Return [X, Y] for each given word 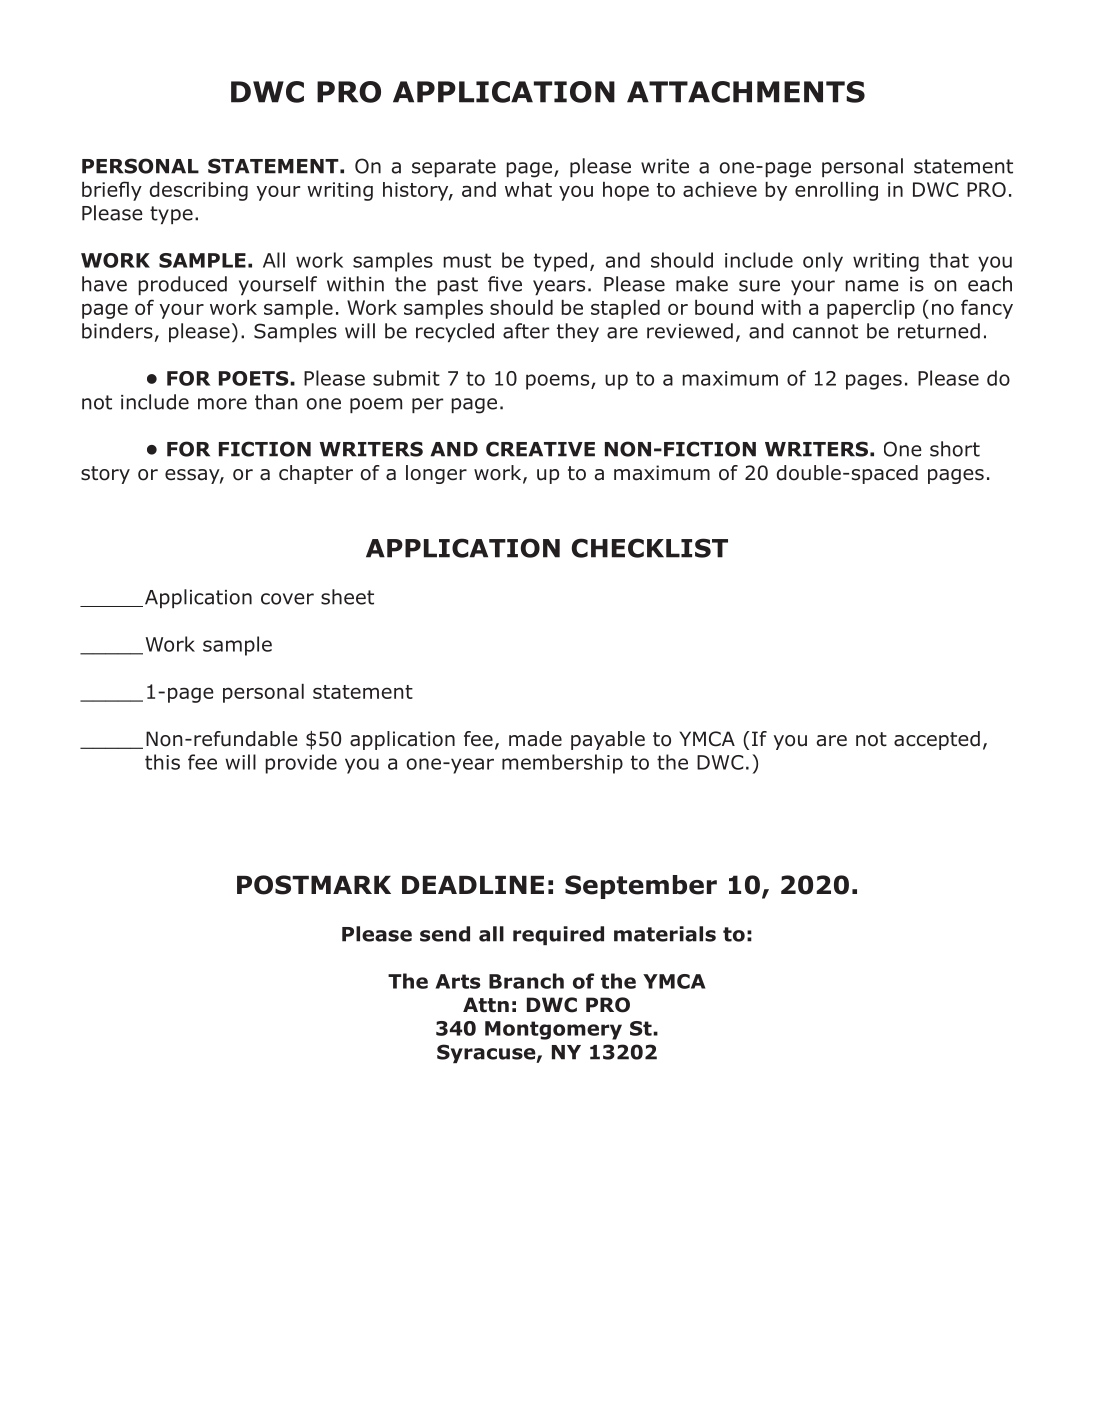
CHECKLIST [650, 548]
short [955, 449]
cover [287, 599]
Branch [526, 981]
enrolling [836, 191]
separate [454, 168]
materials [665, 934]
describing [199, 191]
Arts [458, 981]
